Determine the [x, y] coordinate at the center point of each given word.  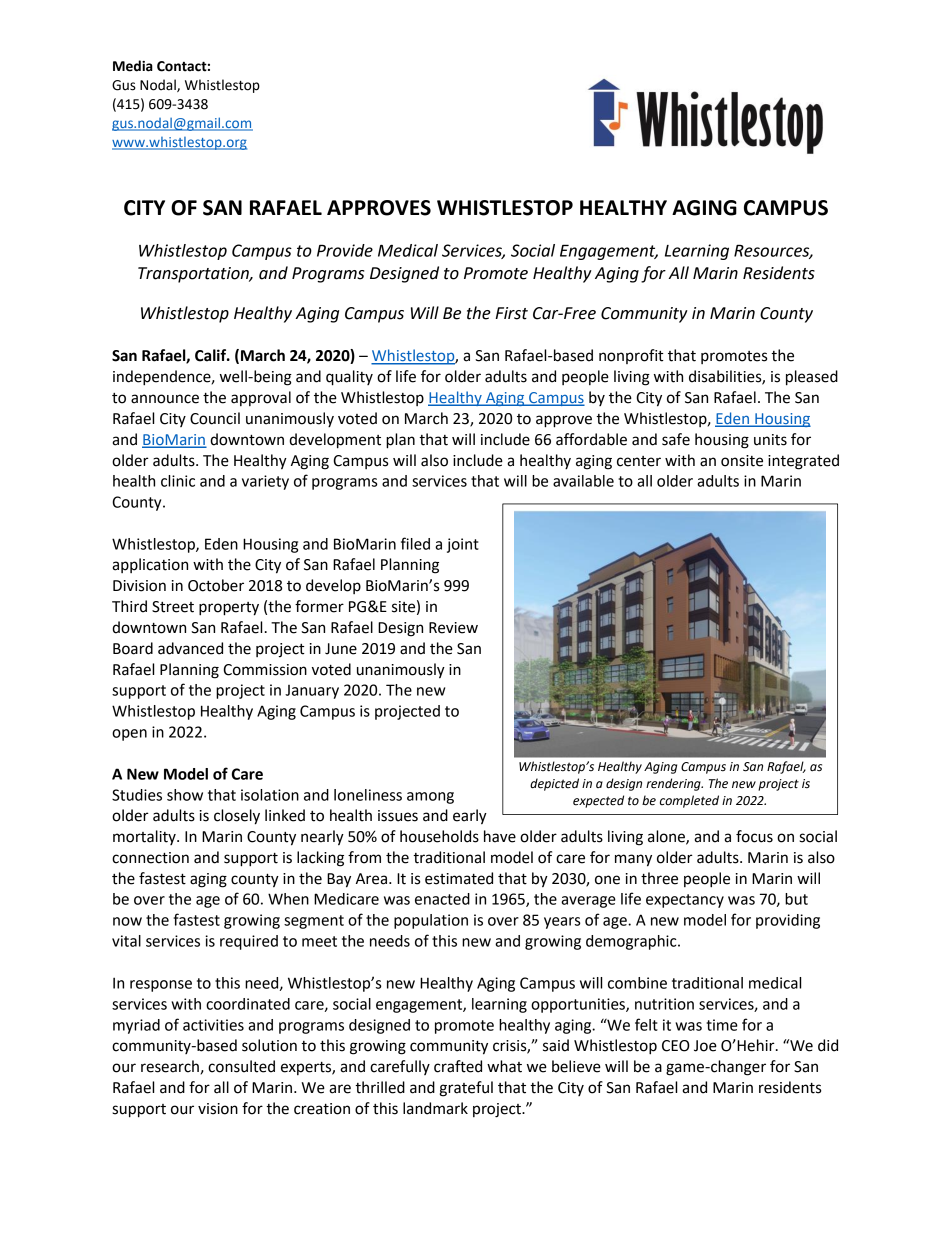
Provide [345, 250]
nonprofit [631, 356]
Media [133, 66]
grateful [466, 1089]
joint [463, 545]
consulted [241, 1066]
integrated [803, 462]
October [216, 585]
